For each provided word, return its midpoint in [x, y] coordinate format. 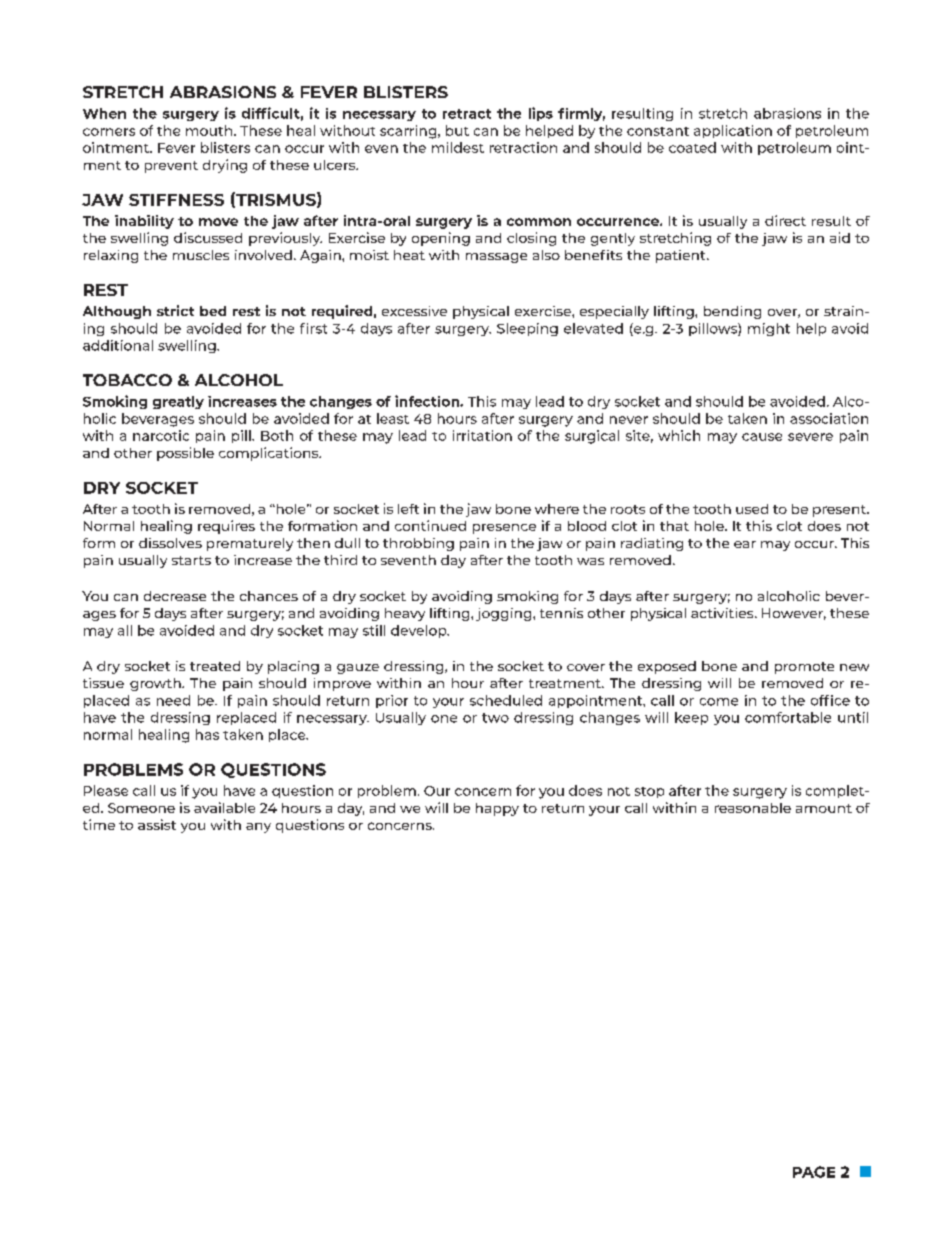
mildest [458, 147]
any [258, 828]
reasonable [753, 808]
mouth [210, 130]
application [733, 131]
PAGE [814, 1172]
